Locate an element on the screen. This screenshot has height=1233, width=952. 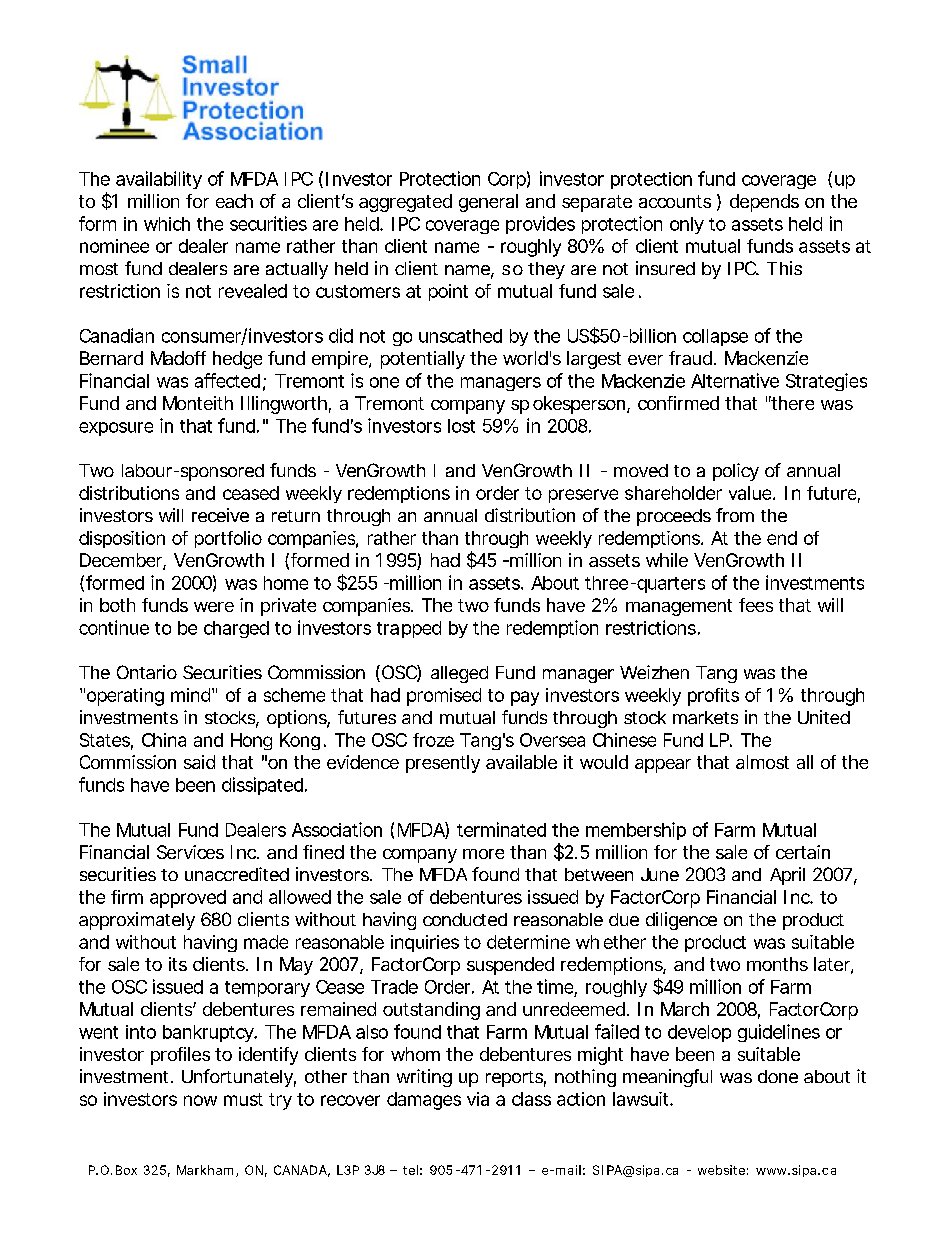
diligence is located at coordinates (681, 921).
